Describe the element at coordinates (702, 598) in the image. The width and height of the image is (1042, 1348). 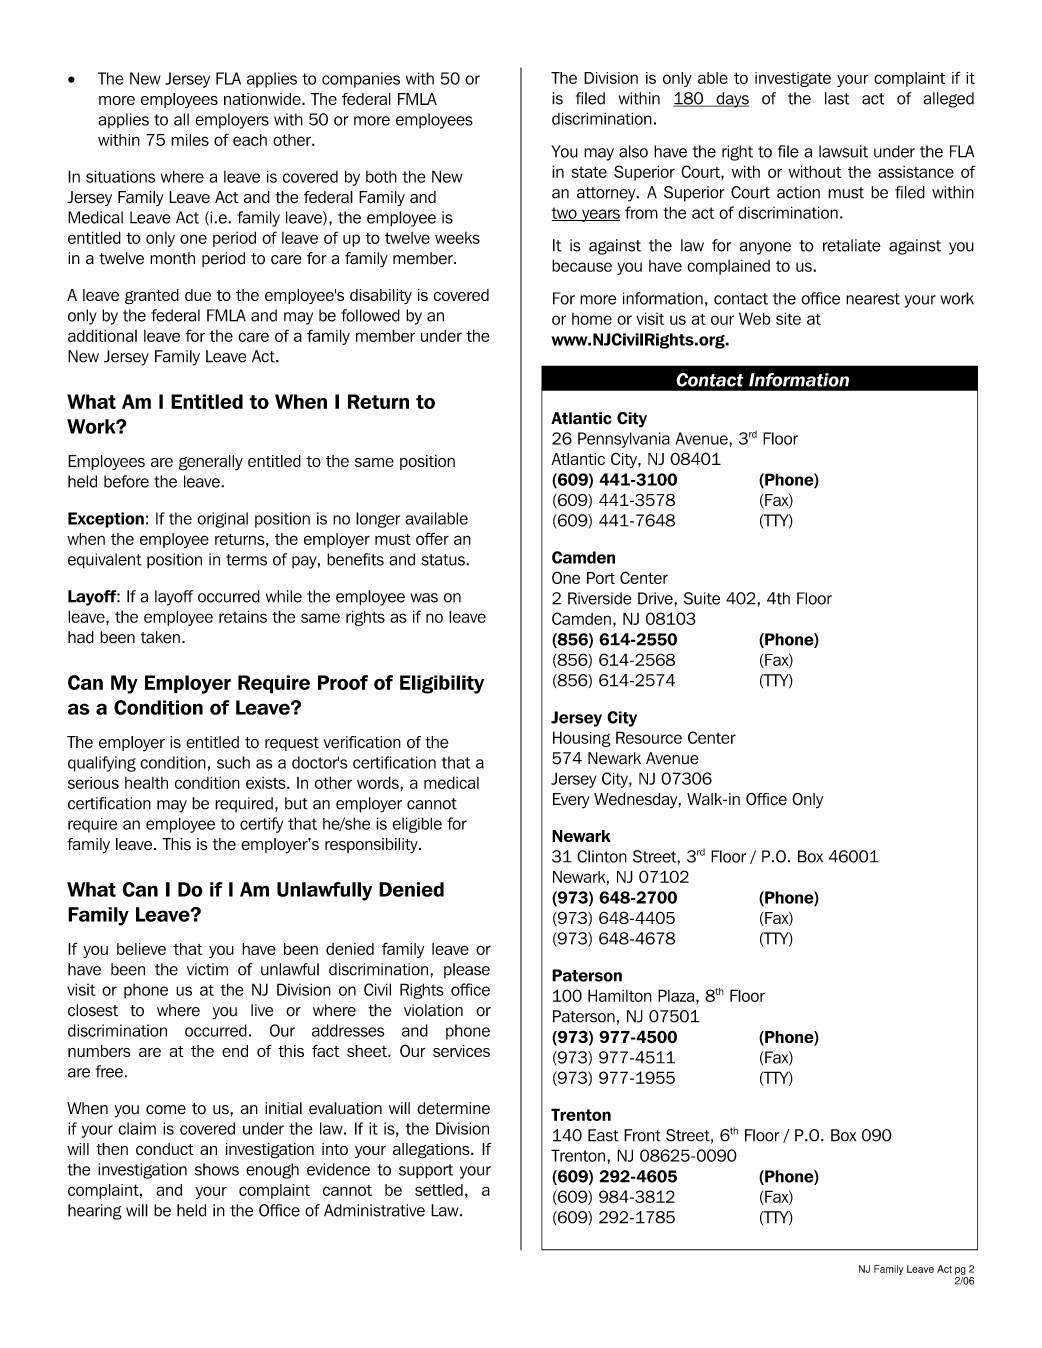
I see `Suite` at that location.
